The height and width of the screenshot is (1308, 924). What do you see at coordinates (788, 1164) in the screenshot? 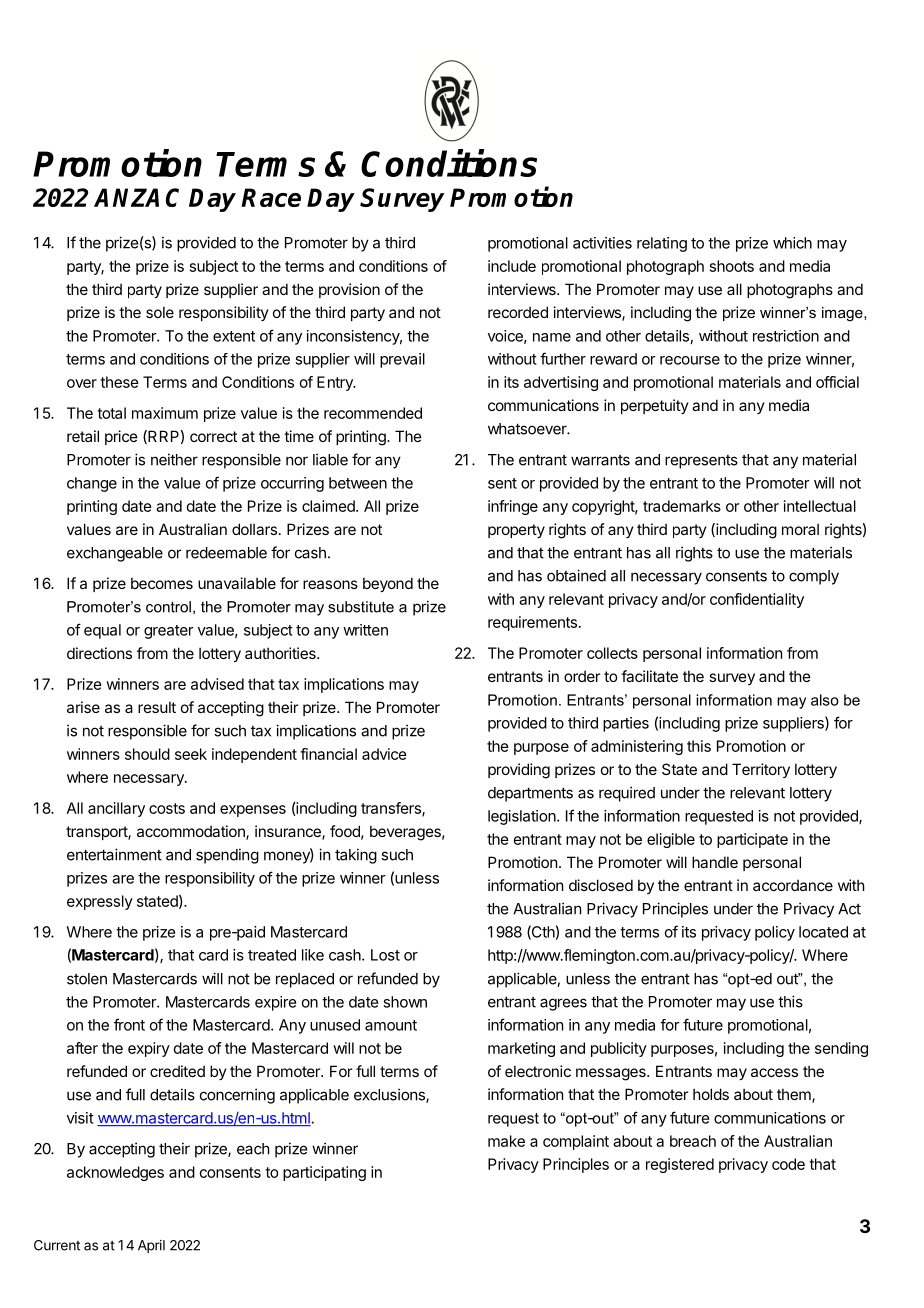
I see `code` at bounding box center [788, 1164].
